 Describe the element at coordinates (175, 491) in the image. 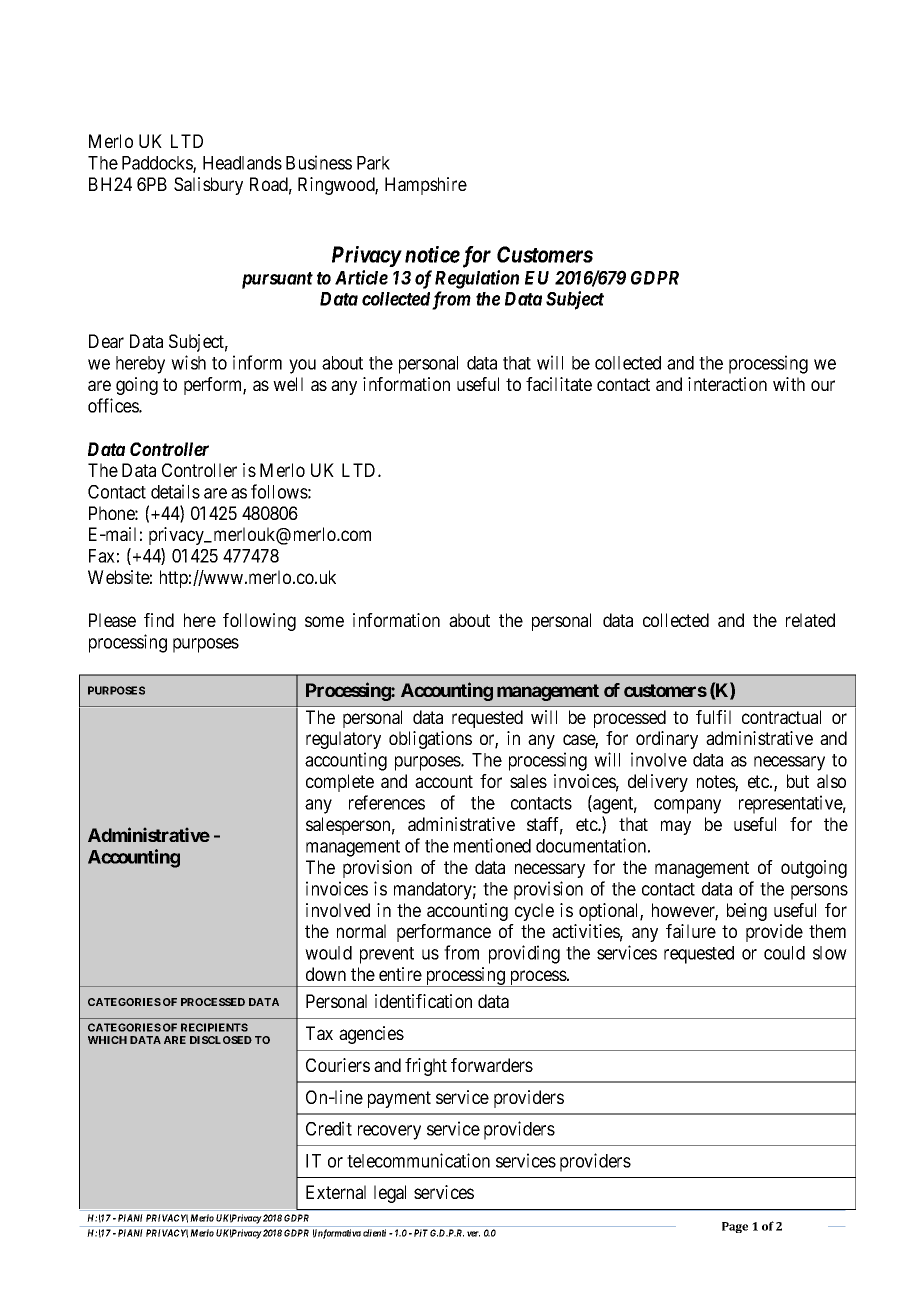

I see `details` at that location.
